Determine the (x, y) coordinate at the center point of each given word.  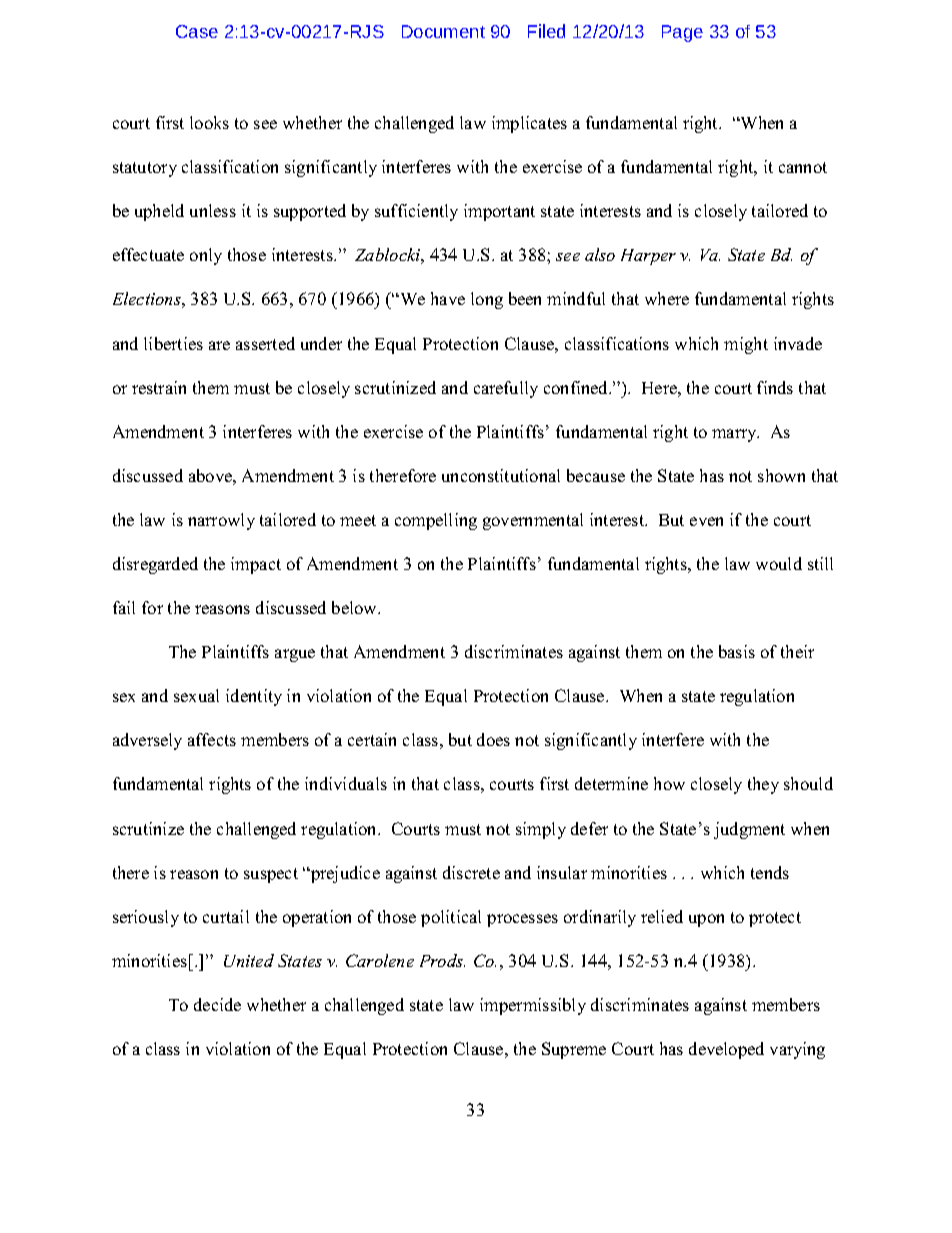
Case (197, 31)
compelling (436, 521)
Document (443, 31)
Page (682, 33)
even (706, 521)
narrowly (221, 521)
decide (217, 1004)
